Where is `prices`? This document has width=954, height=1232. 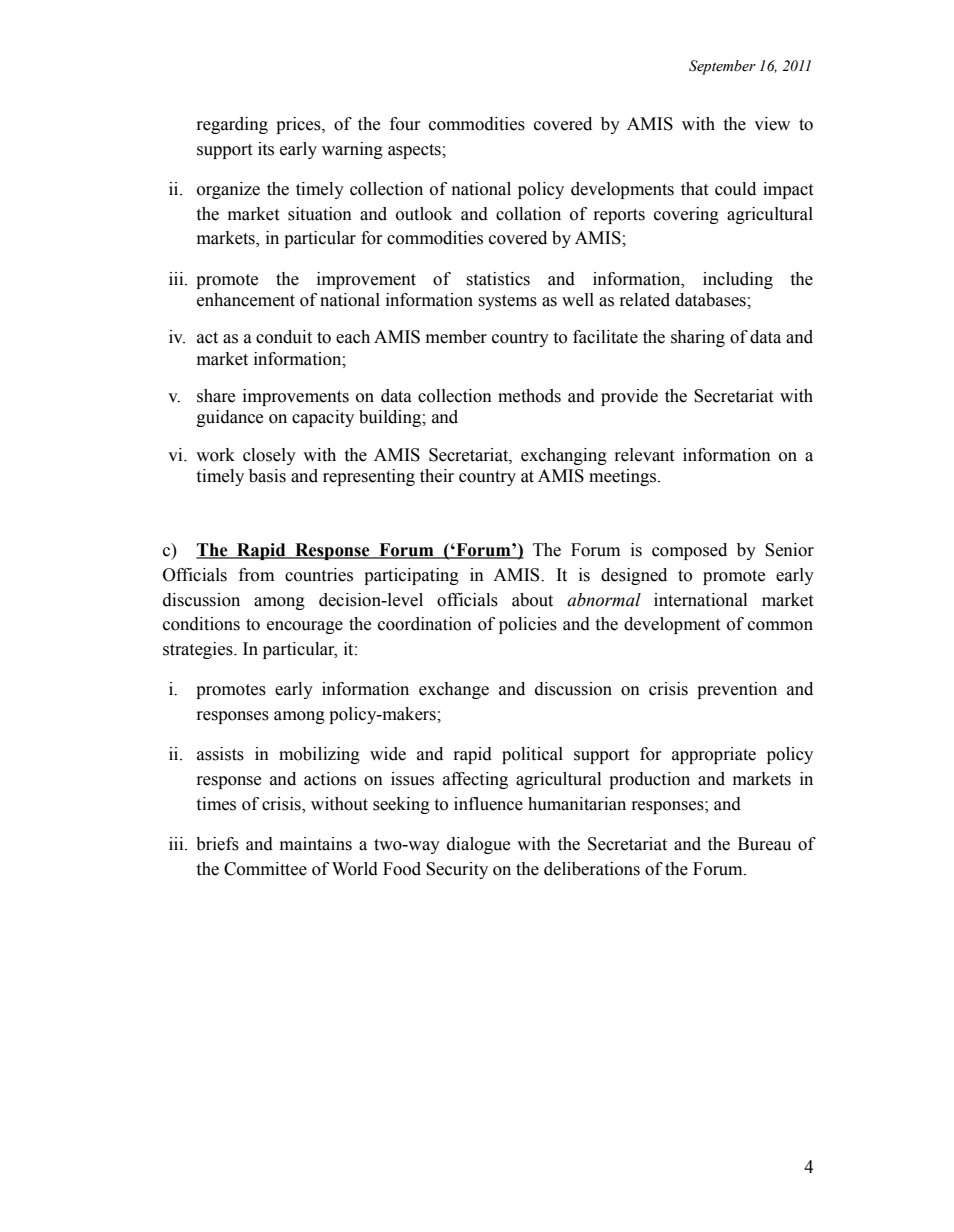
prices is located at coordinates (299, 125).
